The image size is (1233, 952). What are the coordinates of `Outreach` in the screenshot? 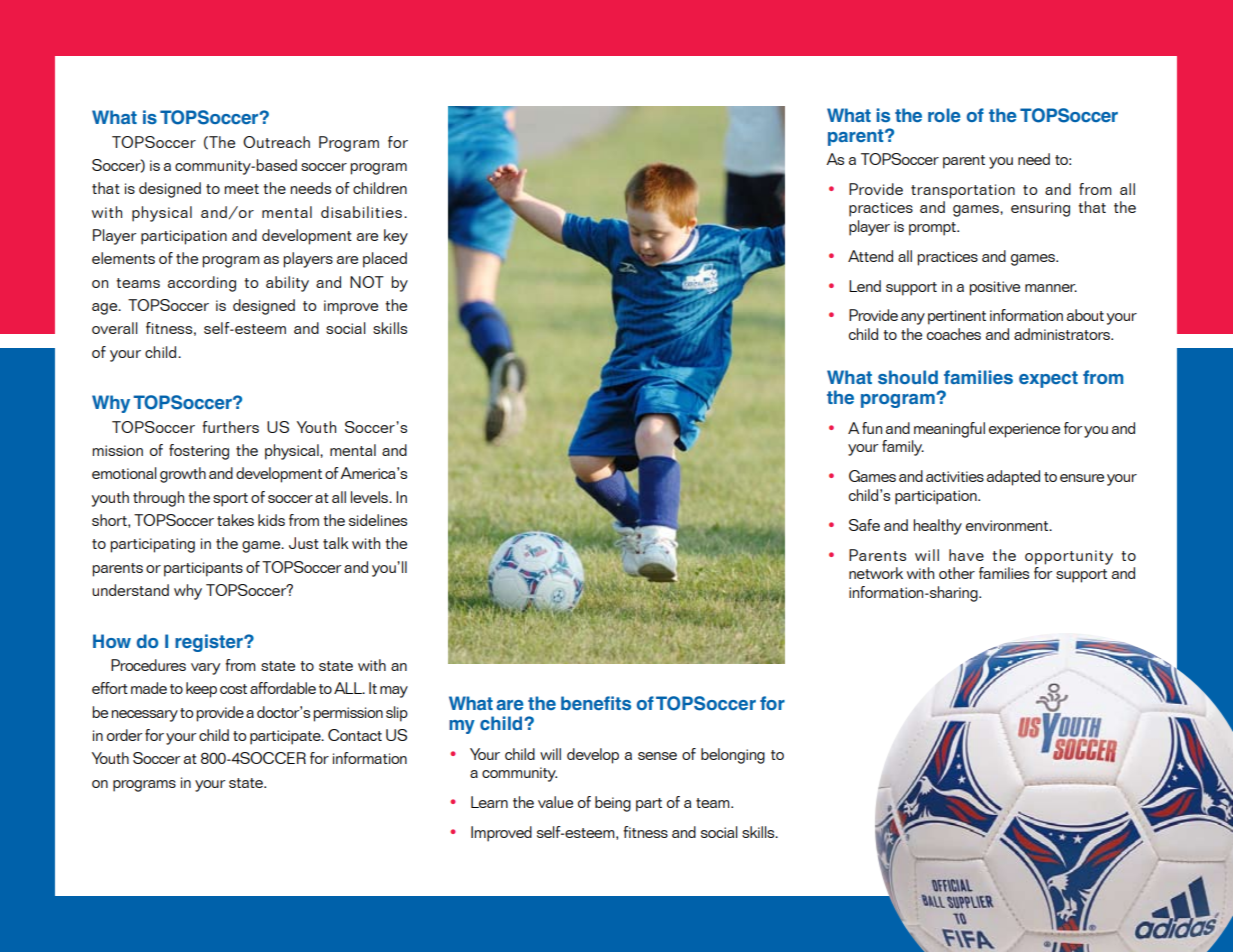 It's located at (276, 142).
